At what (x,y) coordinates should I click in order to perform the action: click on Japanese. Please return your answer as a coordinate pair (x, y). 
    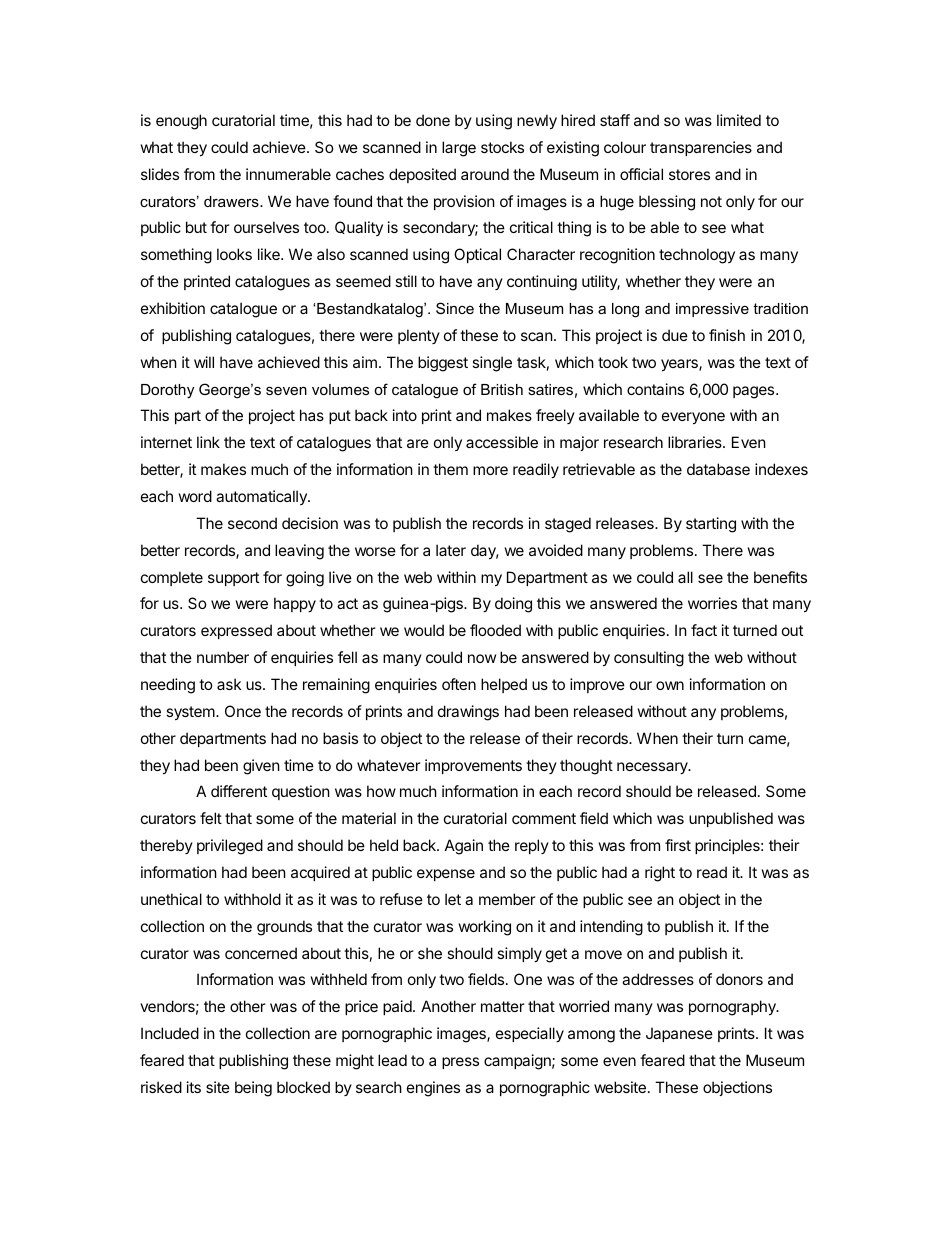
    Looking at the image, I should click on (679, 1034).
